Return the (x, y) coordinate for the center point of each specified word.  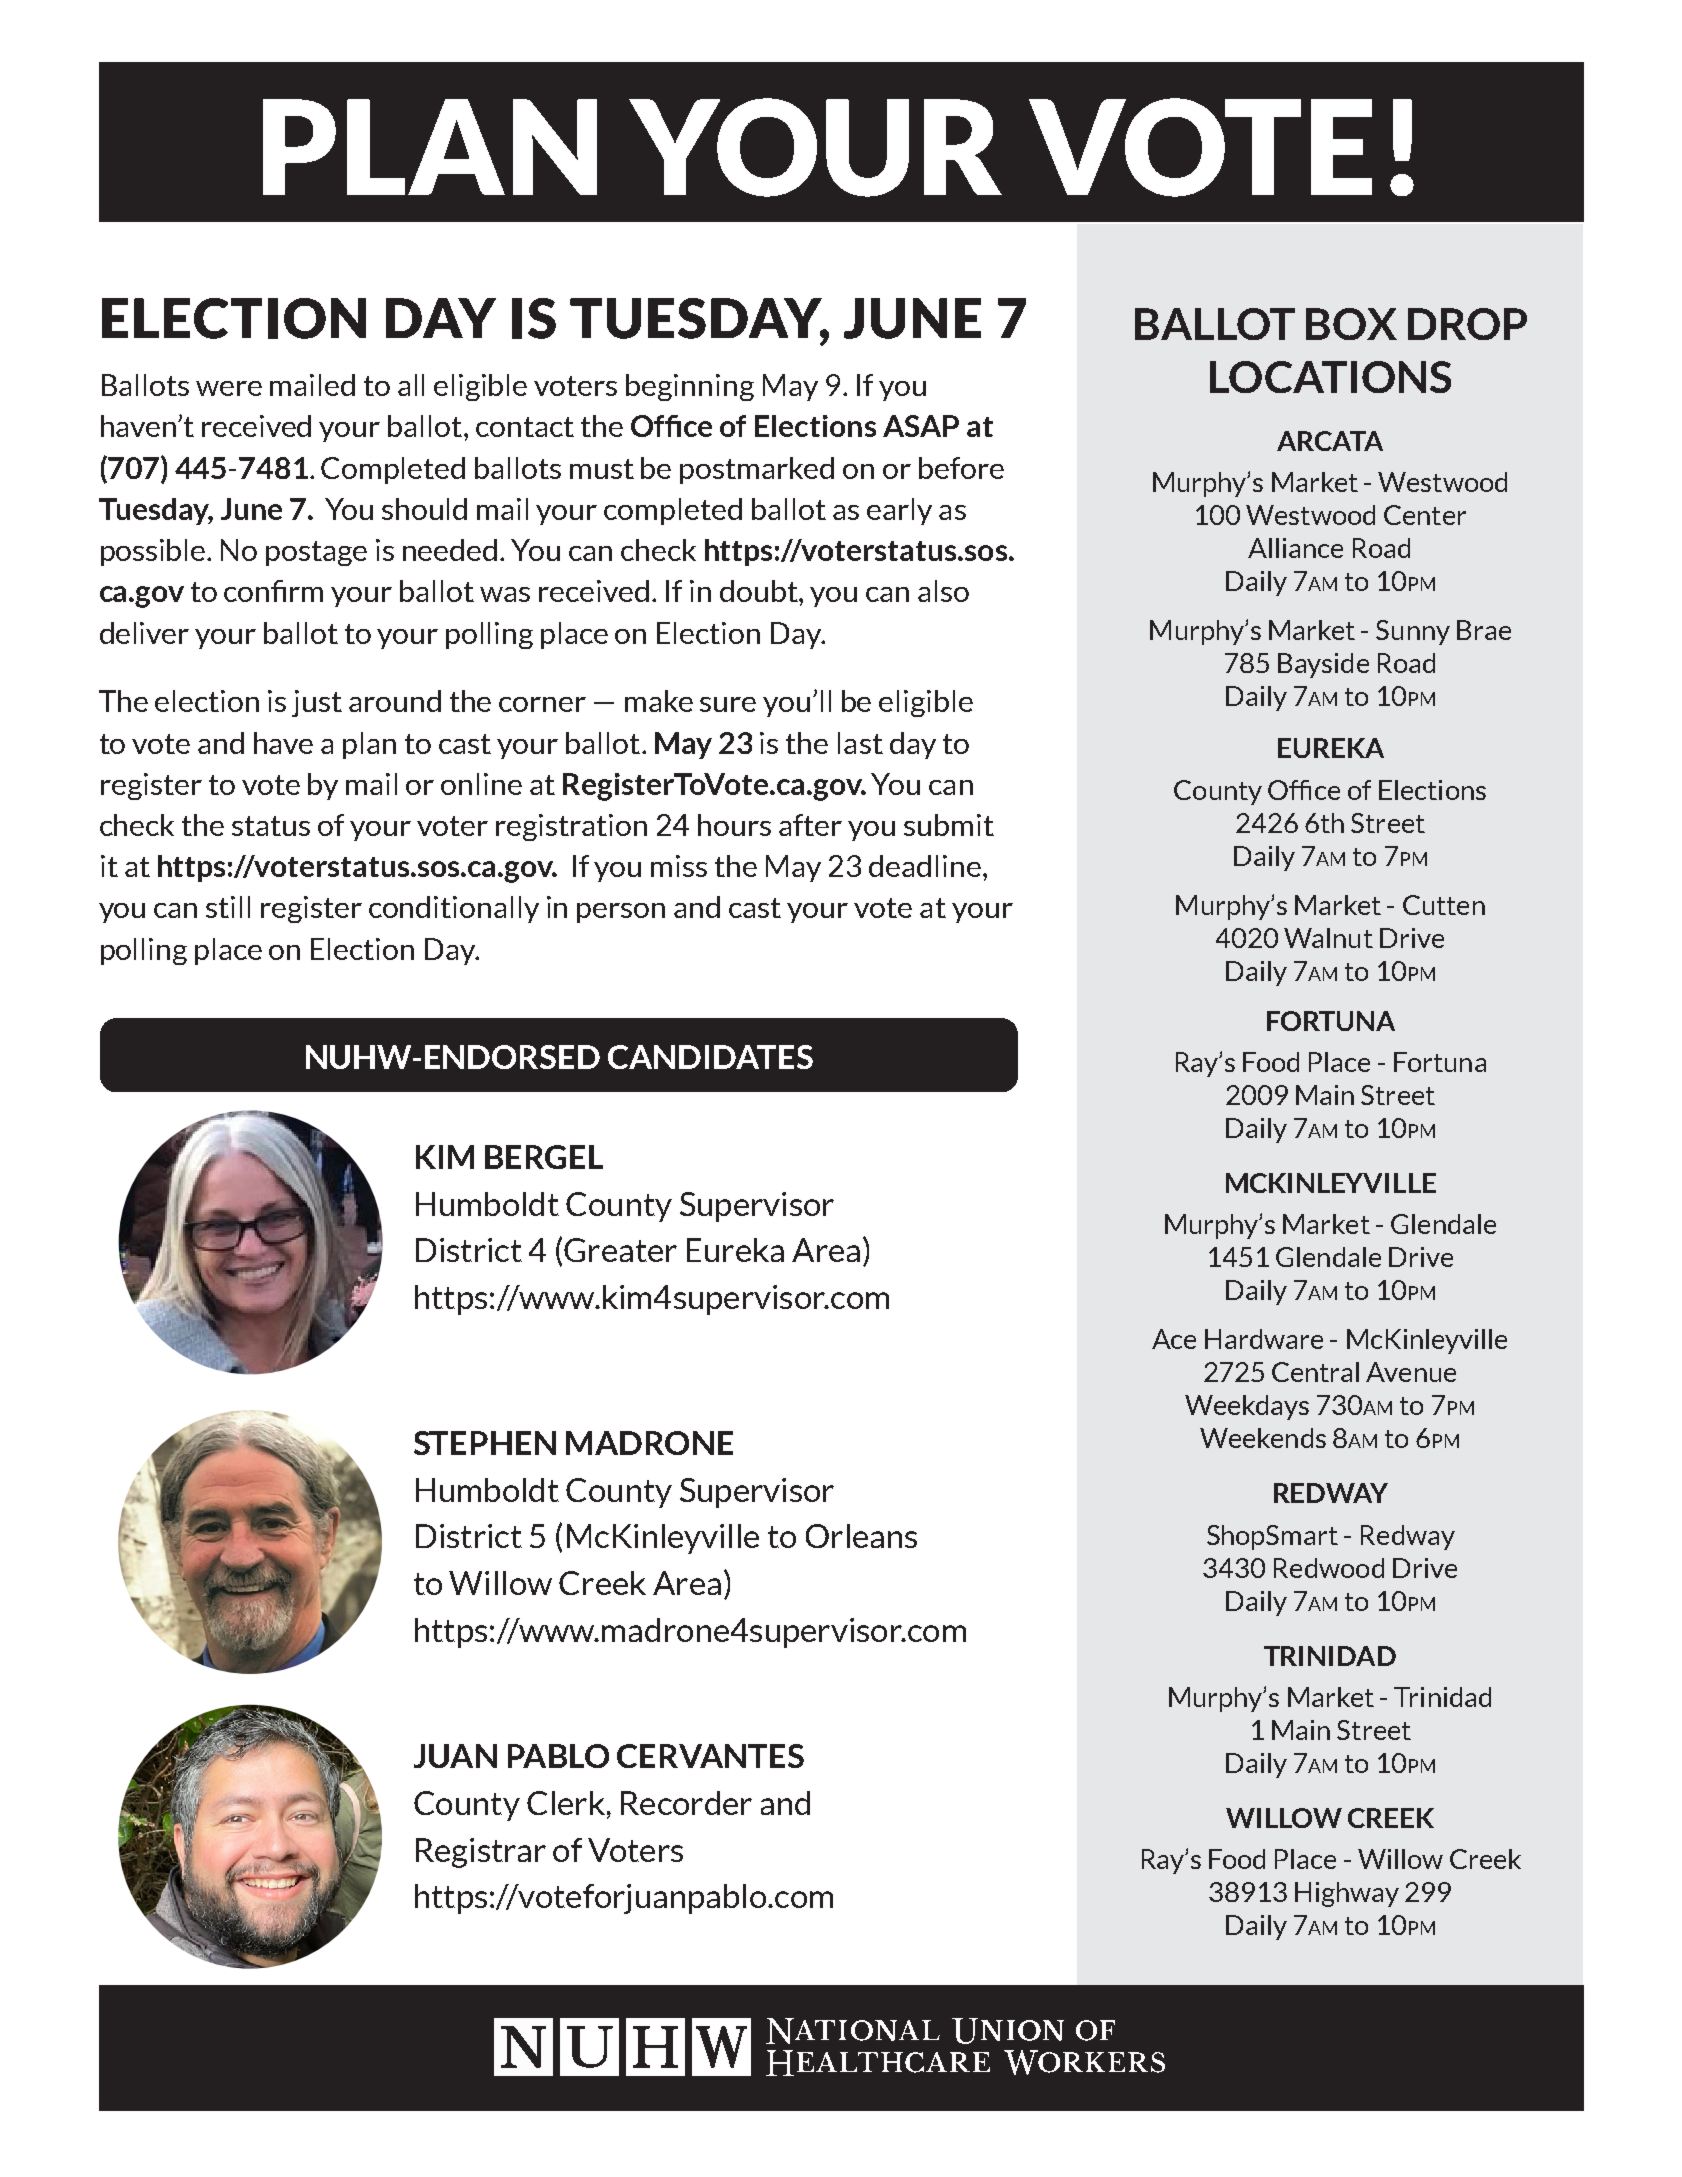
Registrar (481, 1853)
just (317, 703)
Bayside (1323, 665)
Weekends (1263, 1438)
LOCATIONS (1330, 377)
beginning (690, 387)
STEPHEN (485, 1443)
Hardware (1264, 1339)
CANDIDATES (710, 1057)
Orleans (861, 1536)
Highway (1347, 1894)
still (228, 907)
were (229, 388)
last (860, 743)
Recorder (686, 1803)
